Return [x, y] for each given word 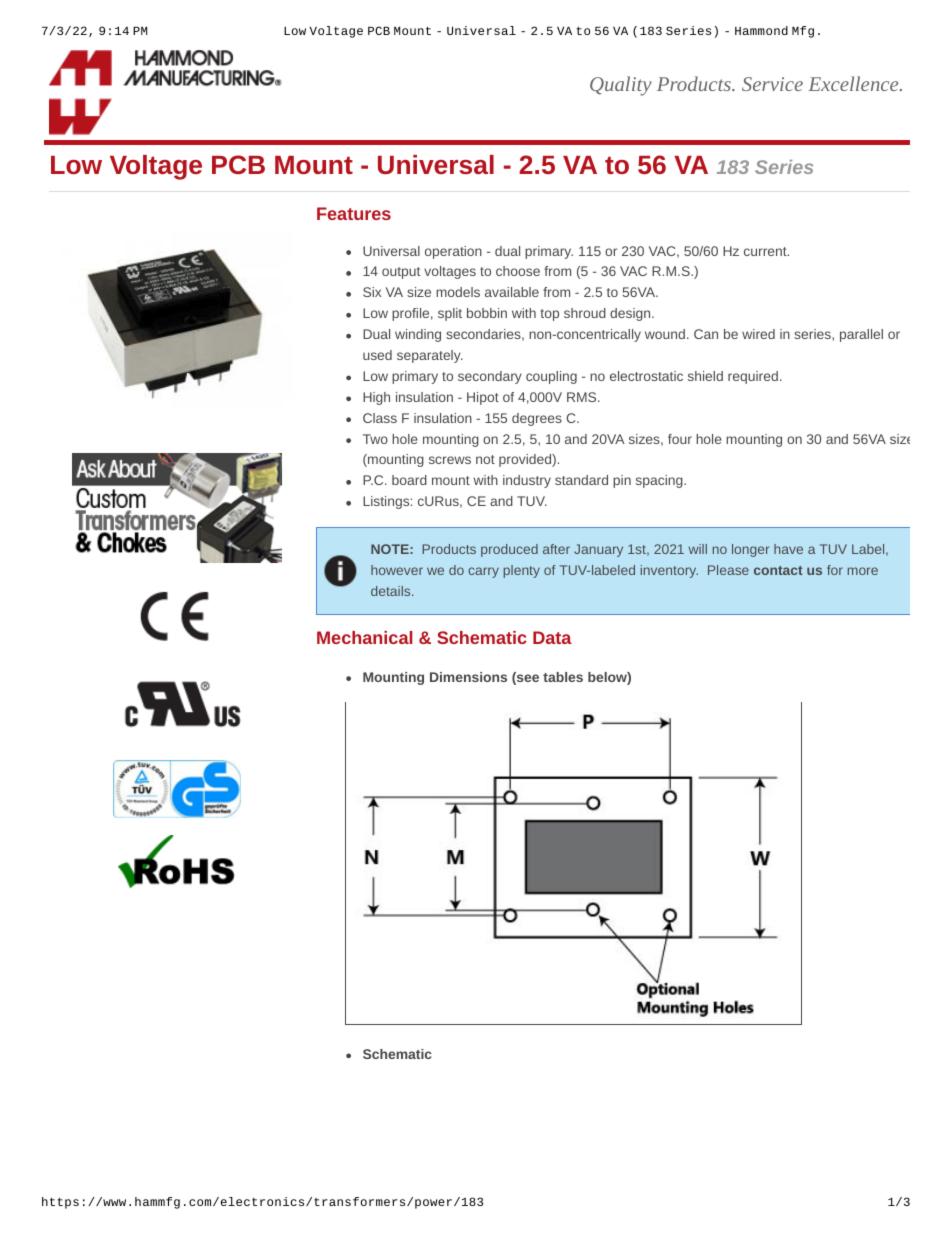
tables [563, 677]
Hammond [761, 30]
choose [518, 271]
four [680, 439]
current [766, 251]
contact [778, 570]
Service [772, 84]
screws [450, 460]
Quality [621, 86]
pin [622, 481]
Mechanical [364, 637]
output [401, 273]
